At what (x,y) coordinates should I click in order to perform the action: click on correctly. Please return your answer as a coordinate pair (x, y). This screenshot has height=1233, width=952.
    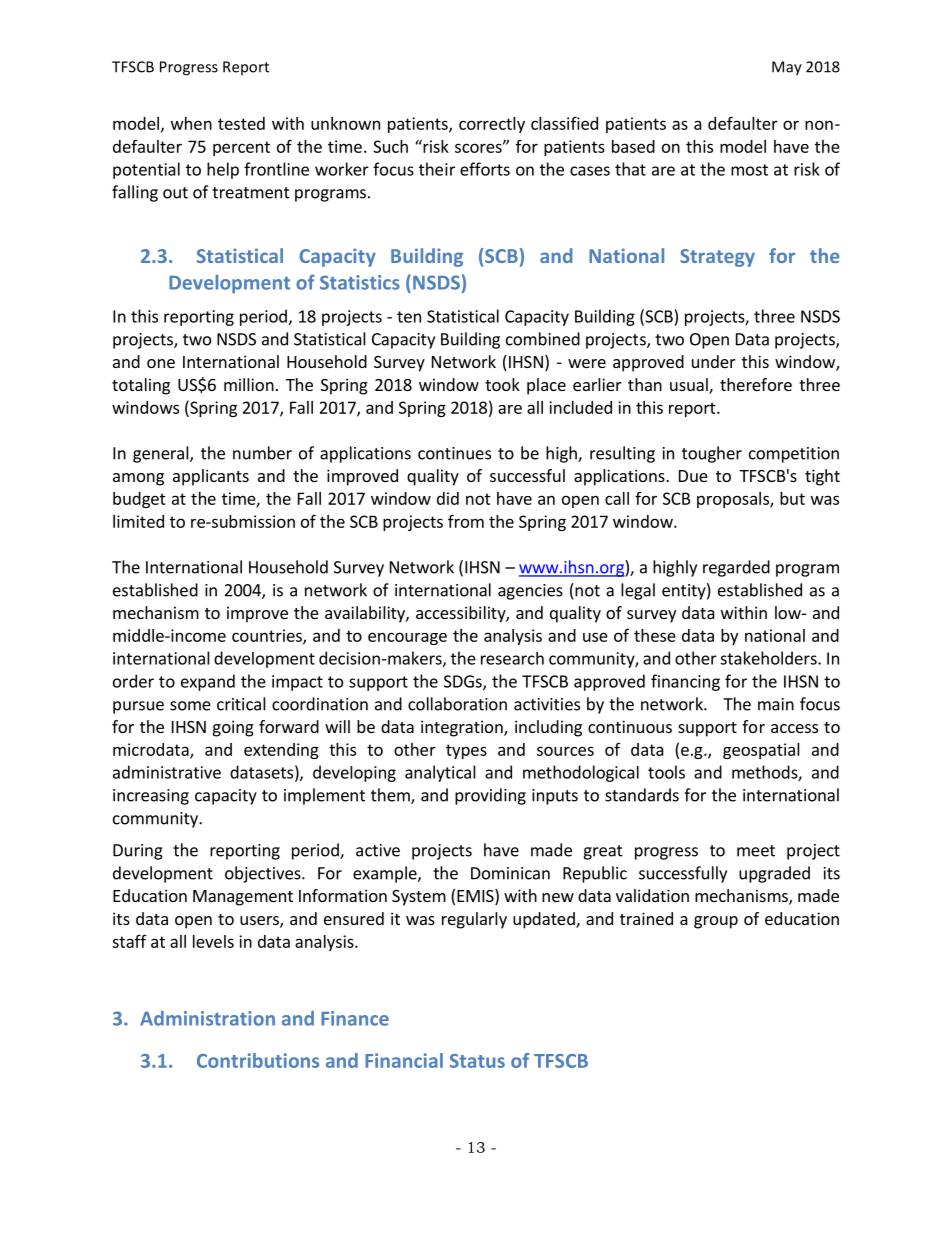
    Looking at the image, I should click on (492, 125).
